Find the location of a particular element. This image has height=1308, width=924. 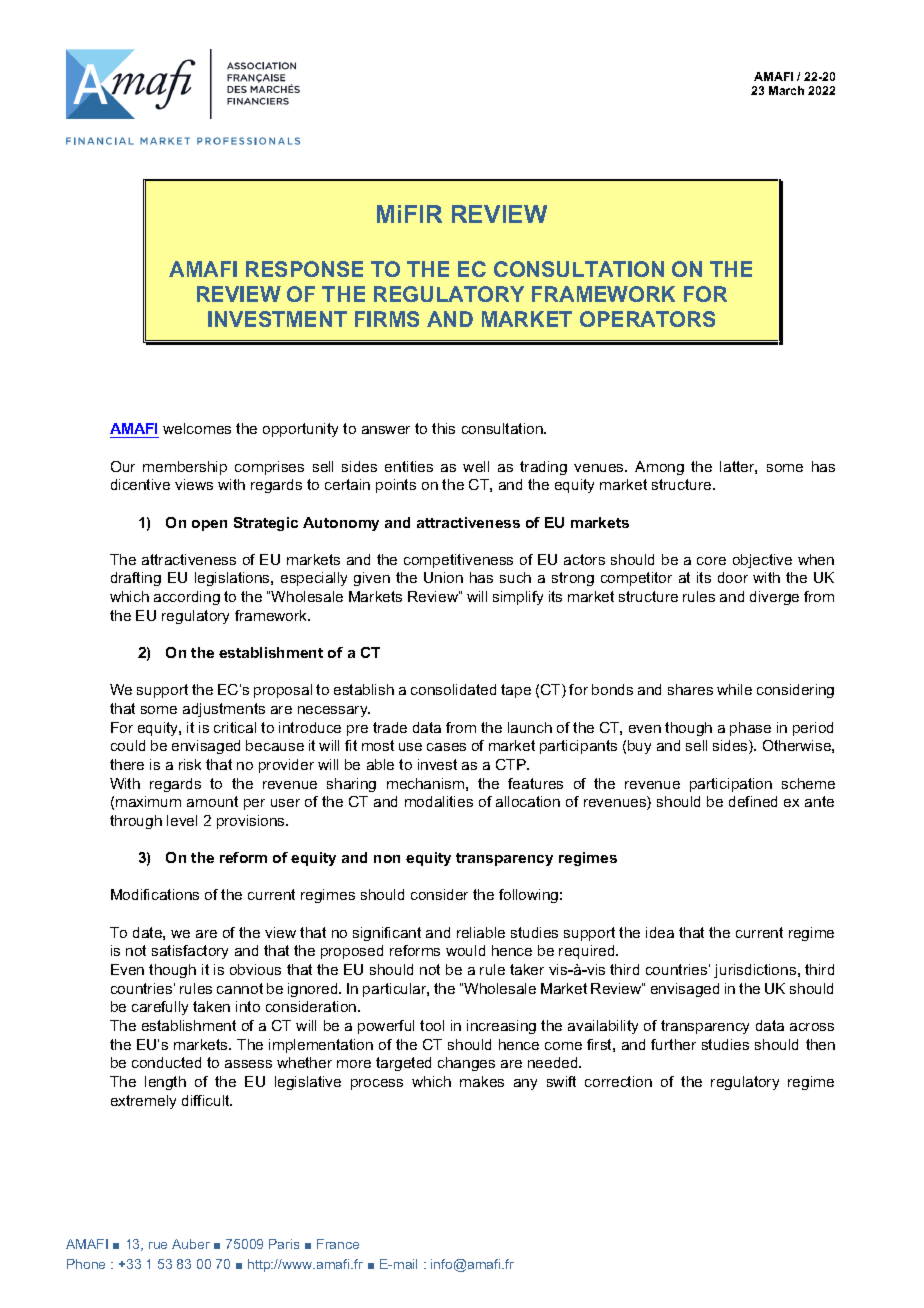

March is located at coordinates (786, 90).
